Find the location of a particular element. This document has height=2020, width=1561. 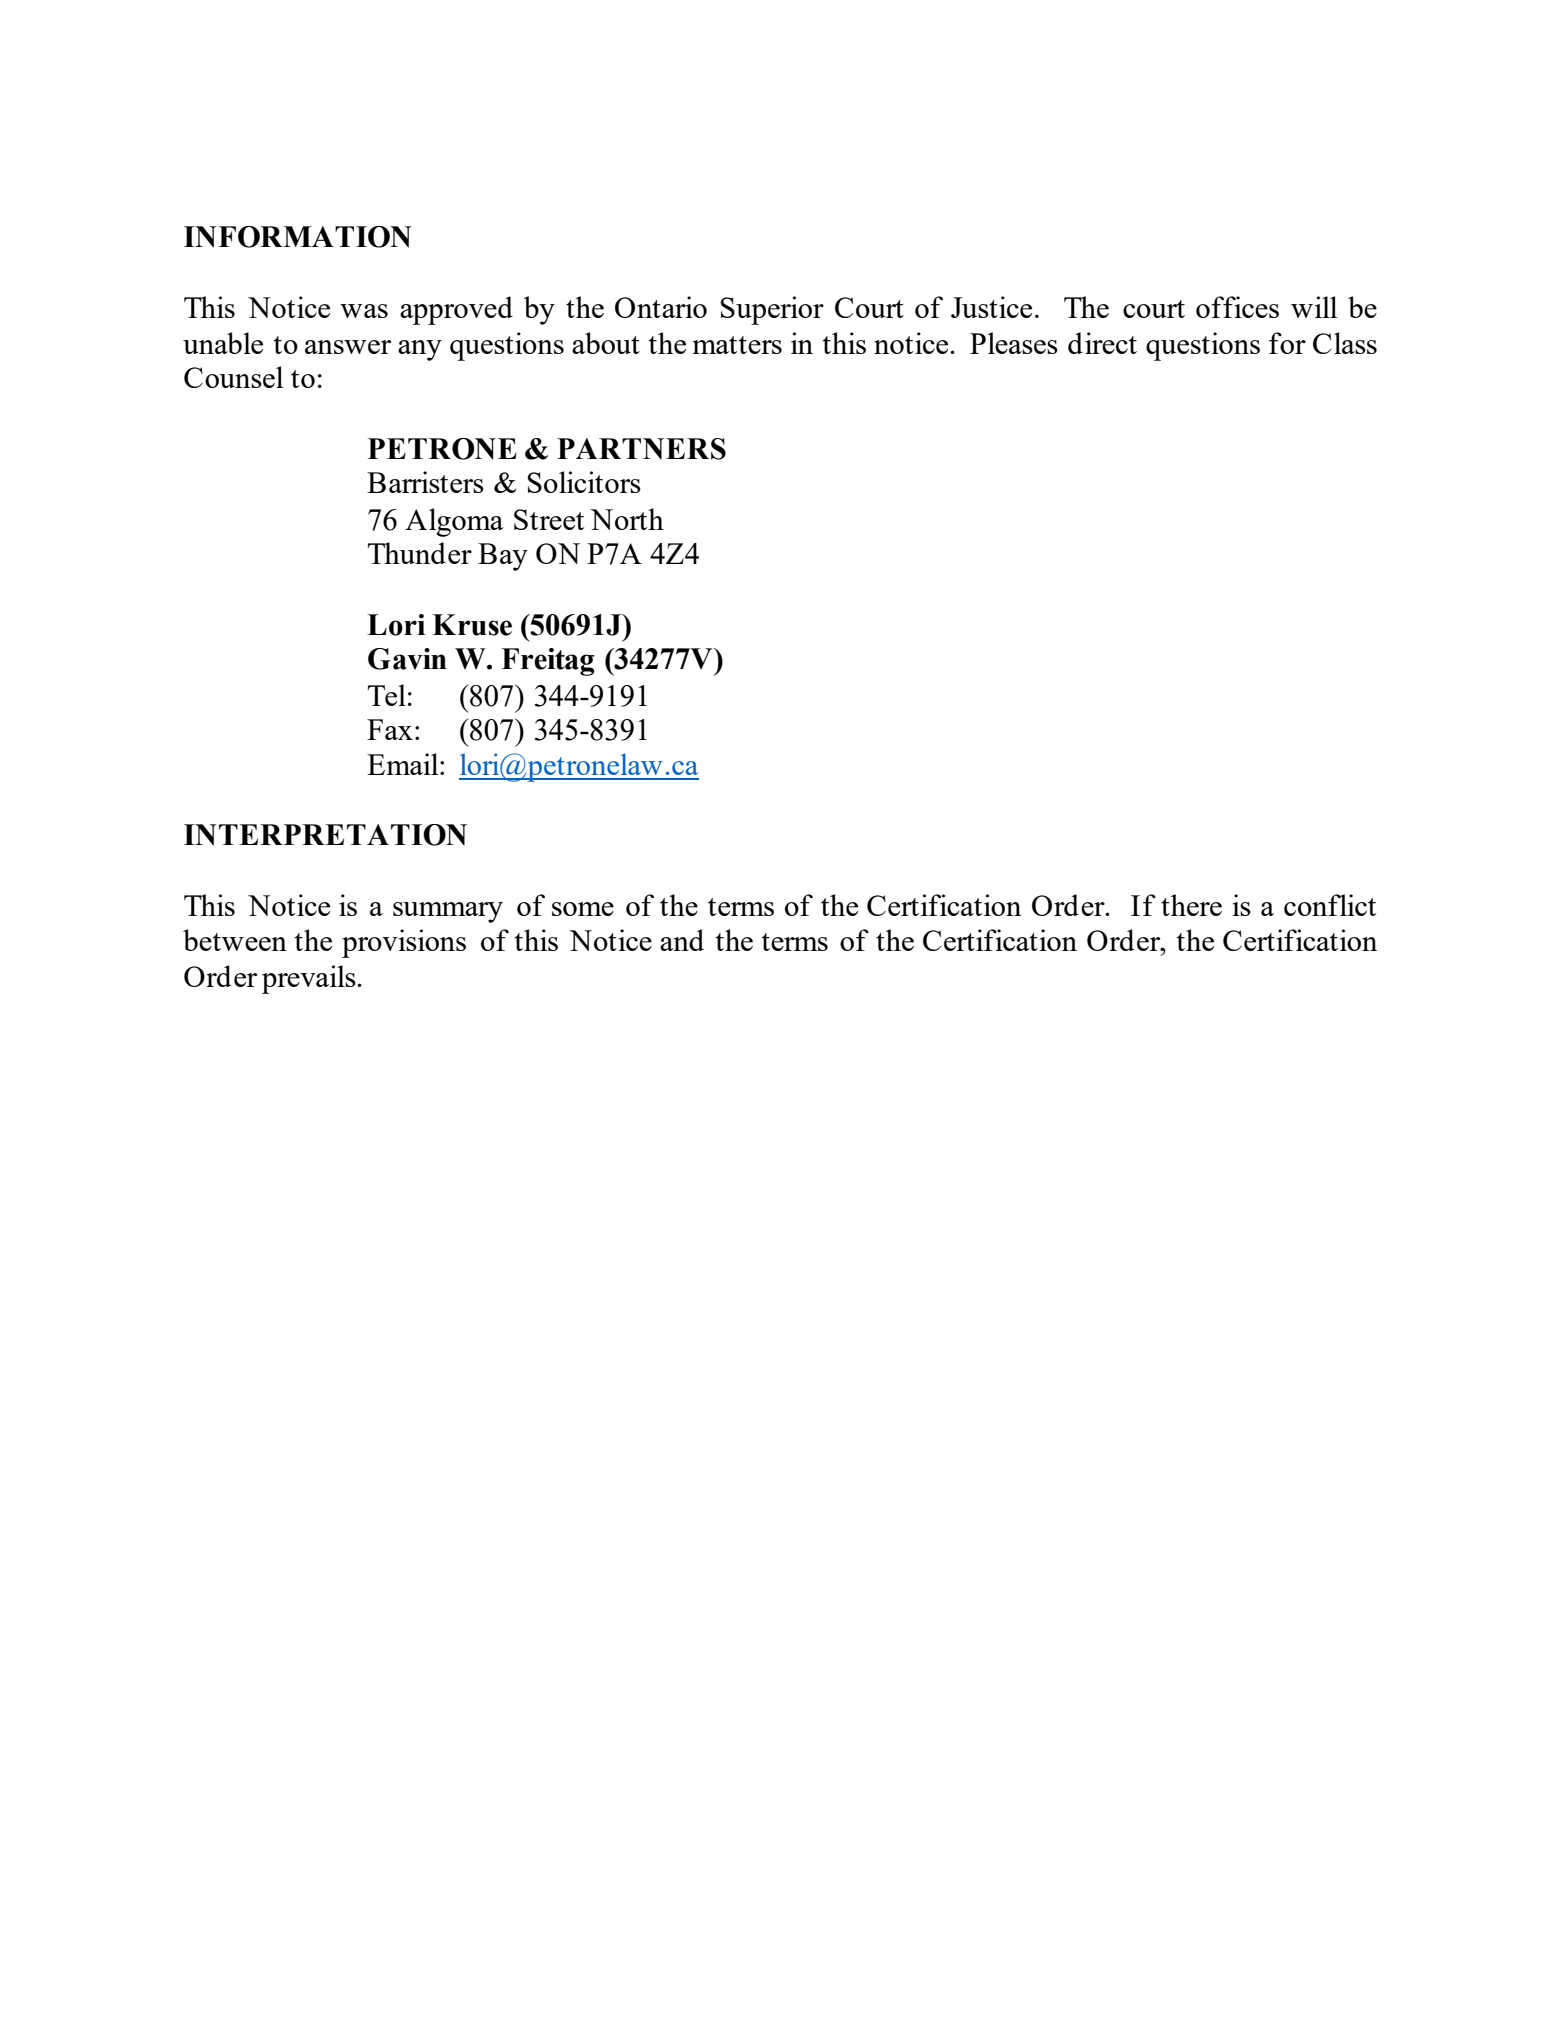

conflict is located at coordinates (1330, 905).
